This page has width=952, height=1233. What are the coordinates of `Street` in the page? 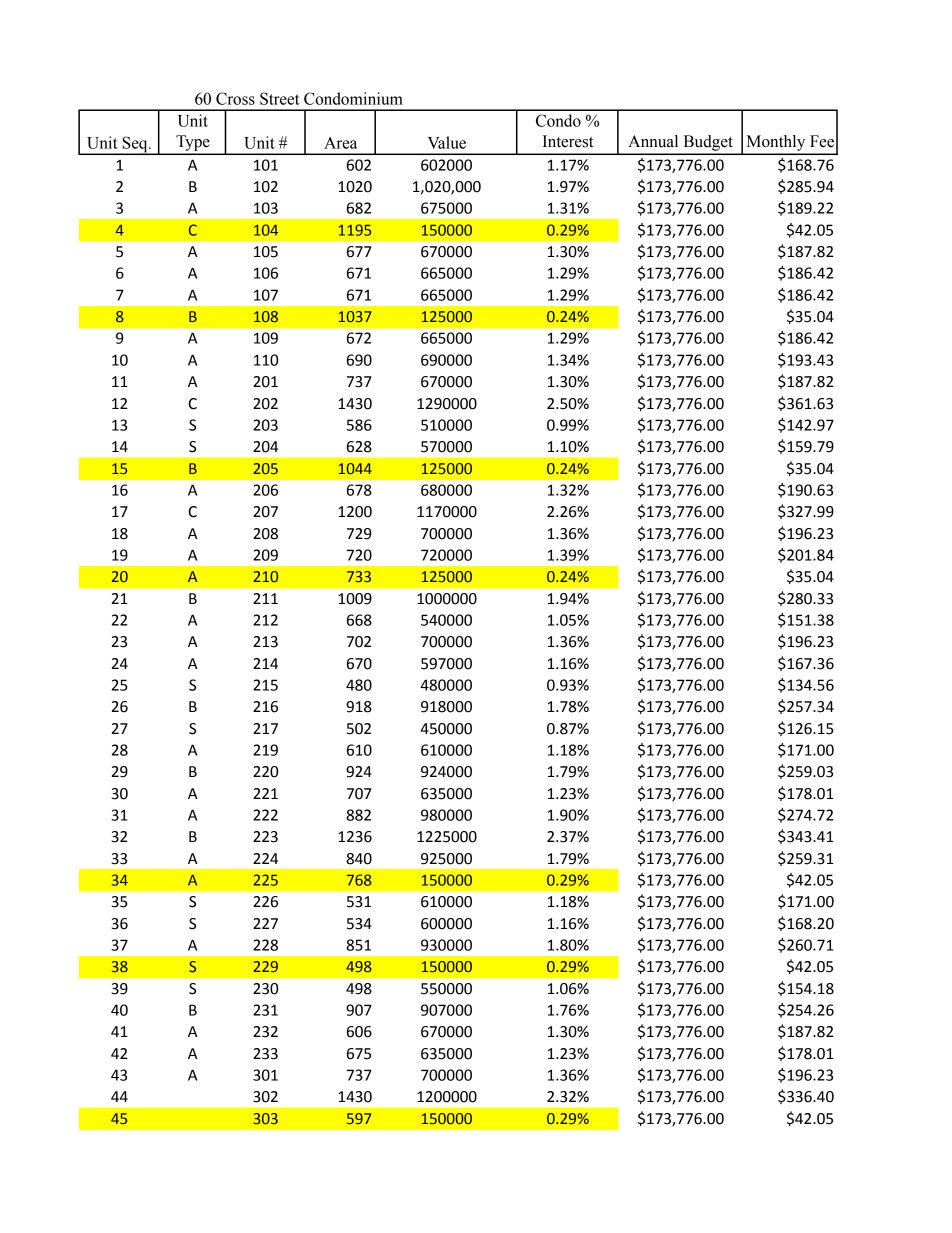 It's located at (280, 98).
